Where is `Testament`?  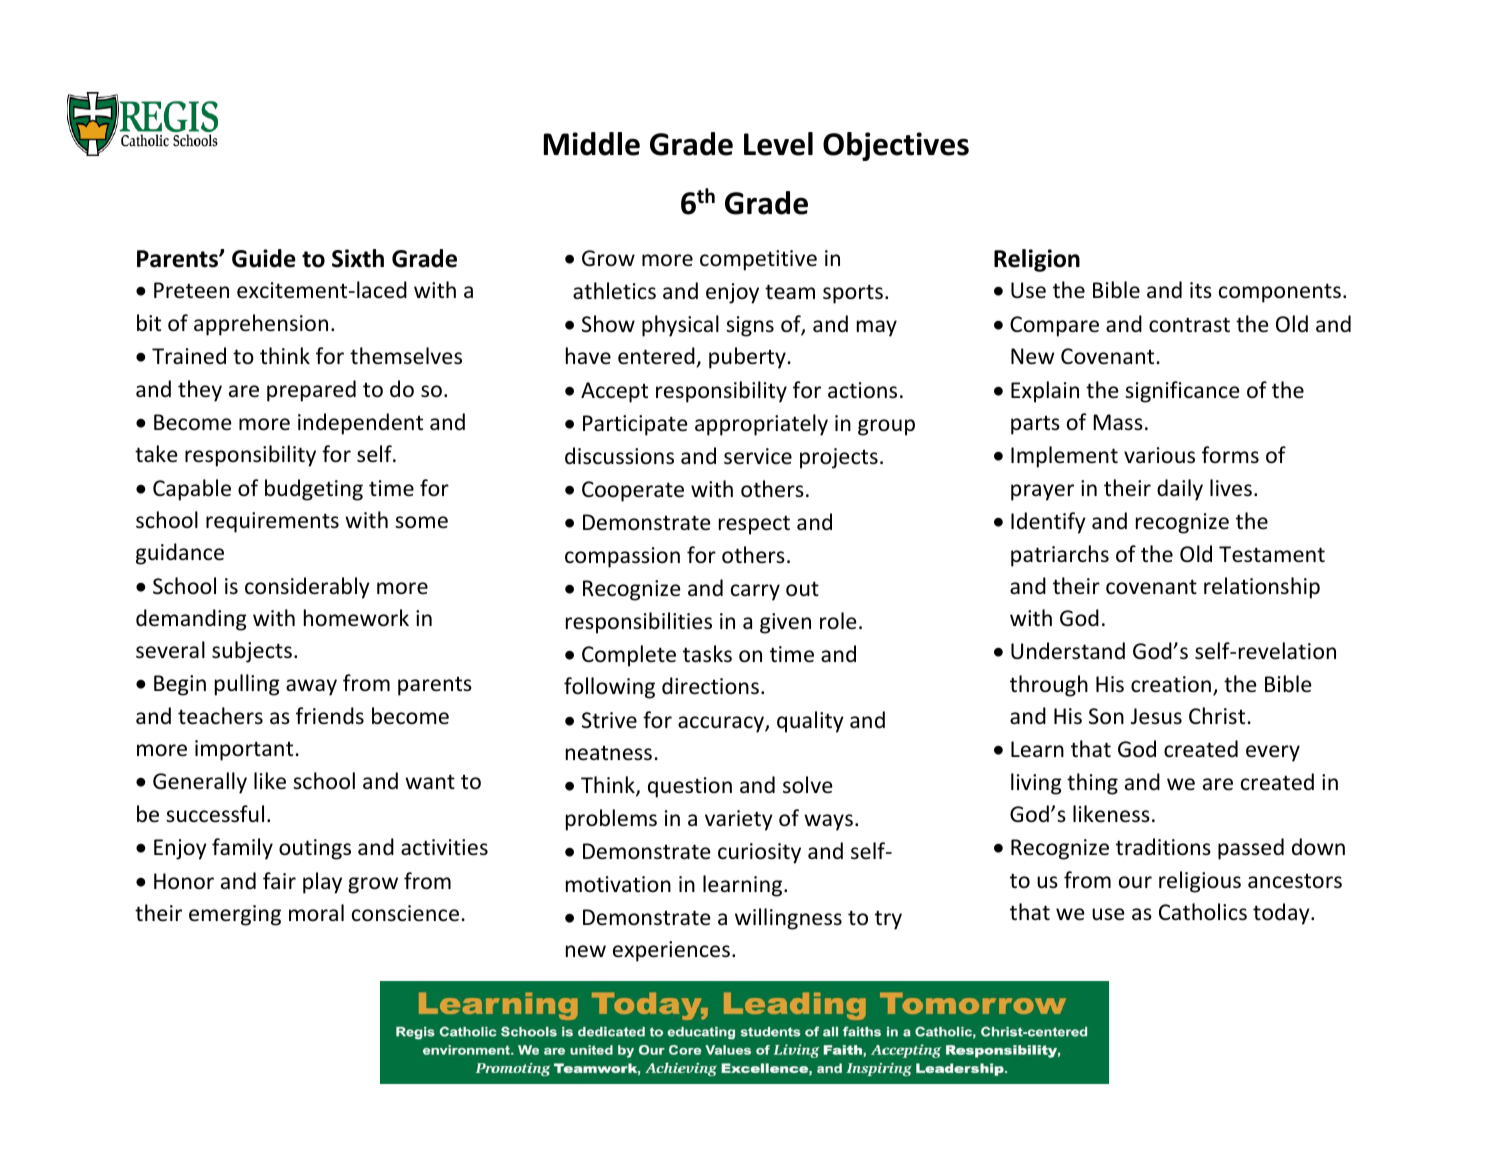
Testament is located at coordinates (1272, 554).
